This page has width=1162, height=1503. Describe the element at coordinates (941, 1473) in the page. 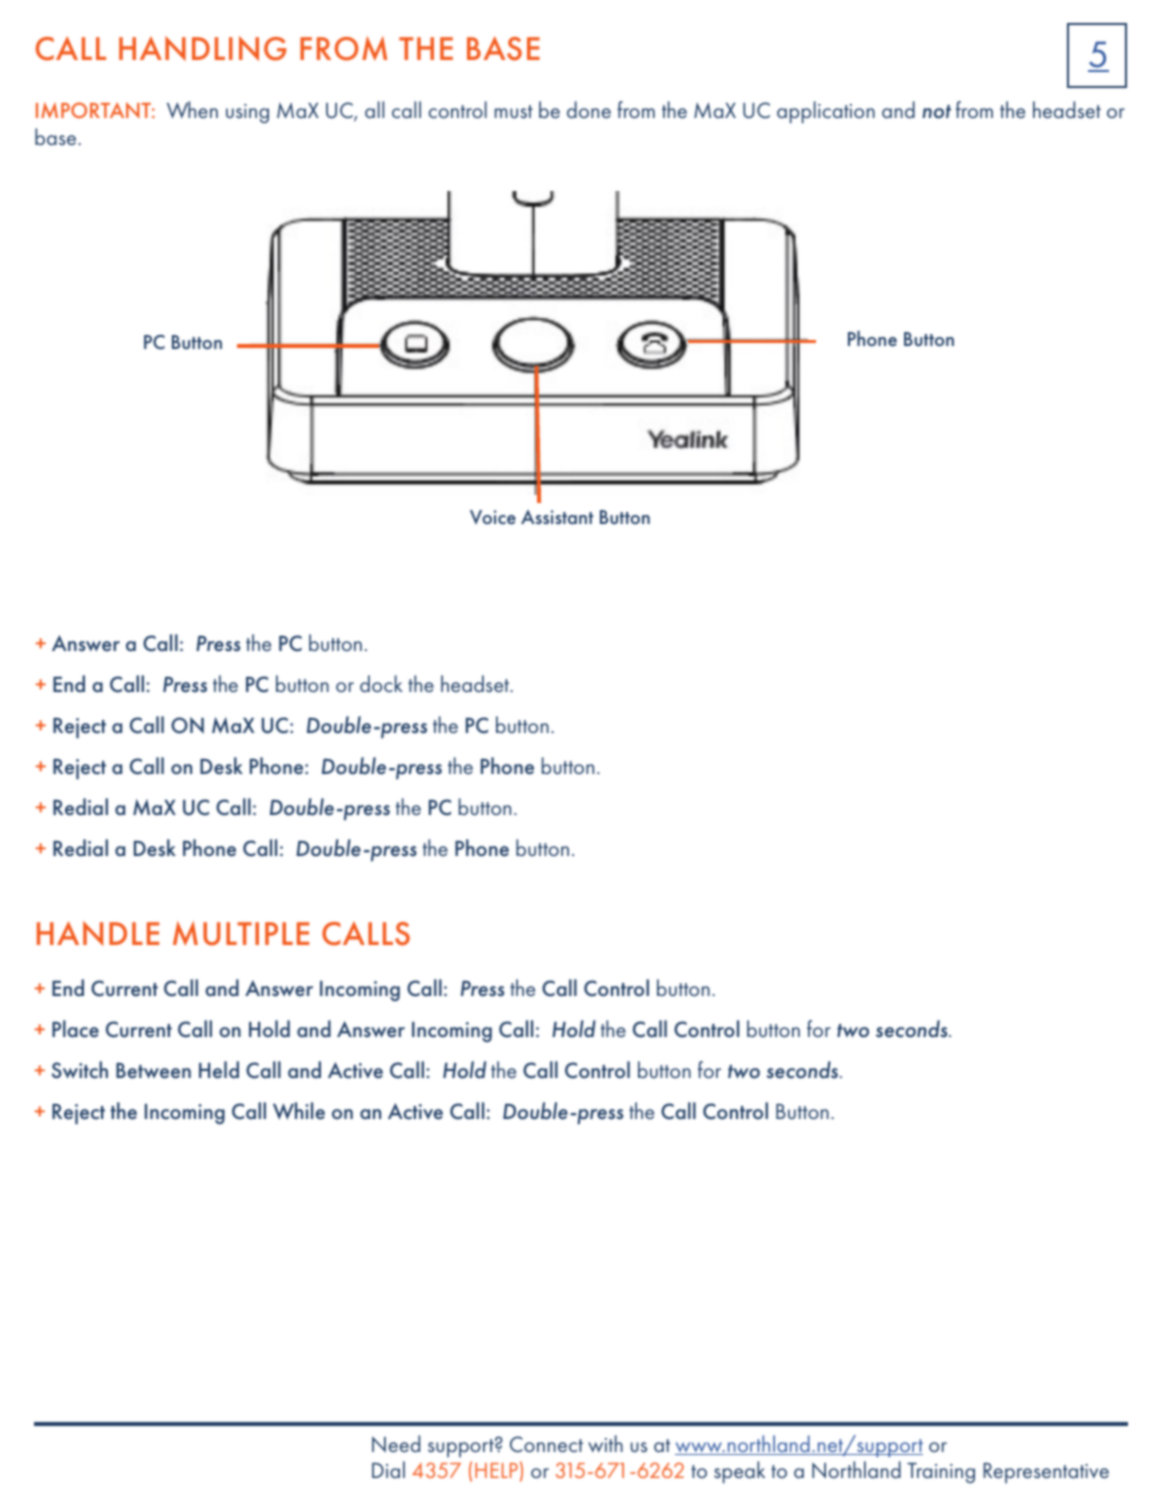

I see `Training` at that location.
